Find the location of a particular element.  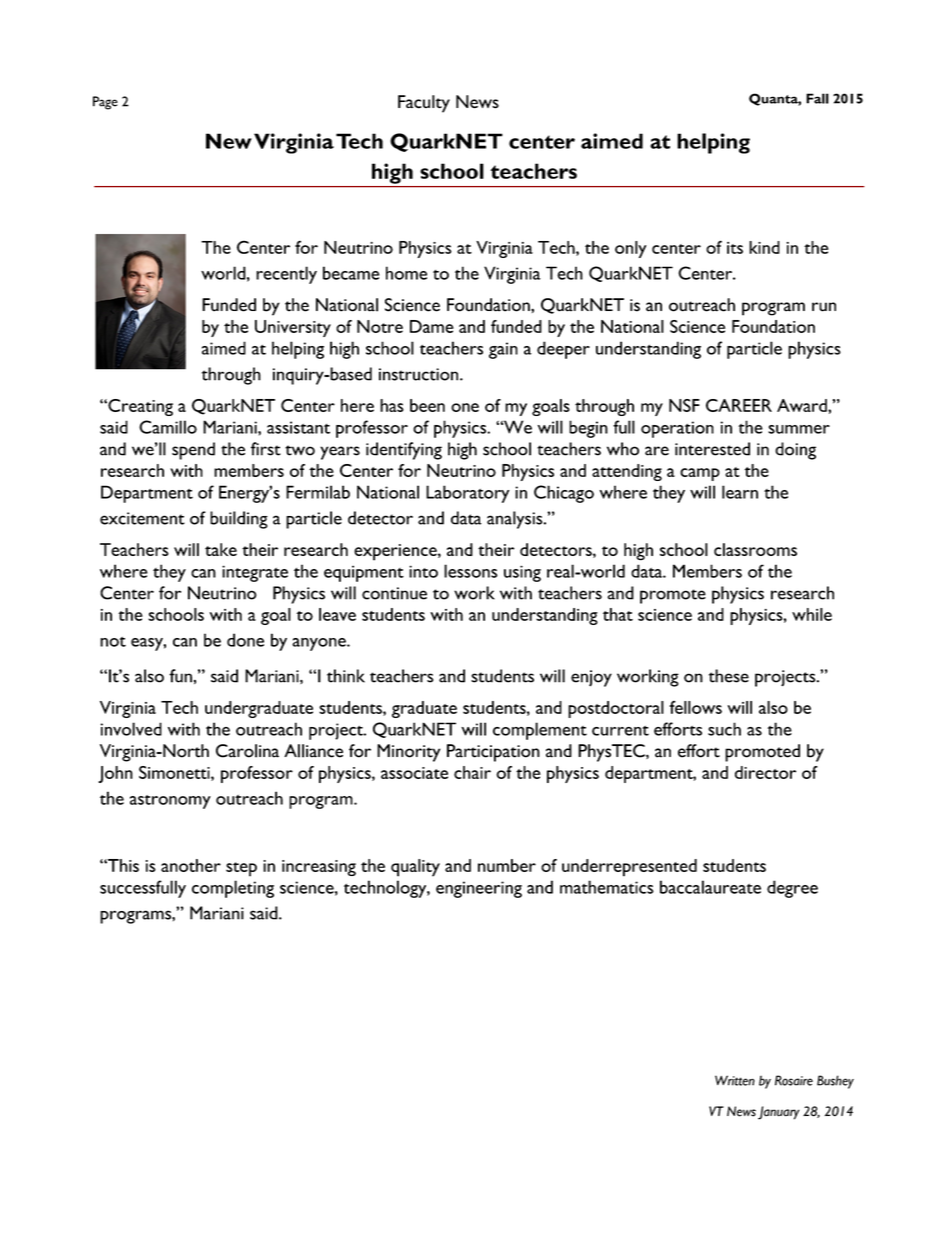

lessons is located at coordinates (470, 571).
